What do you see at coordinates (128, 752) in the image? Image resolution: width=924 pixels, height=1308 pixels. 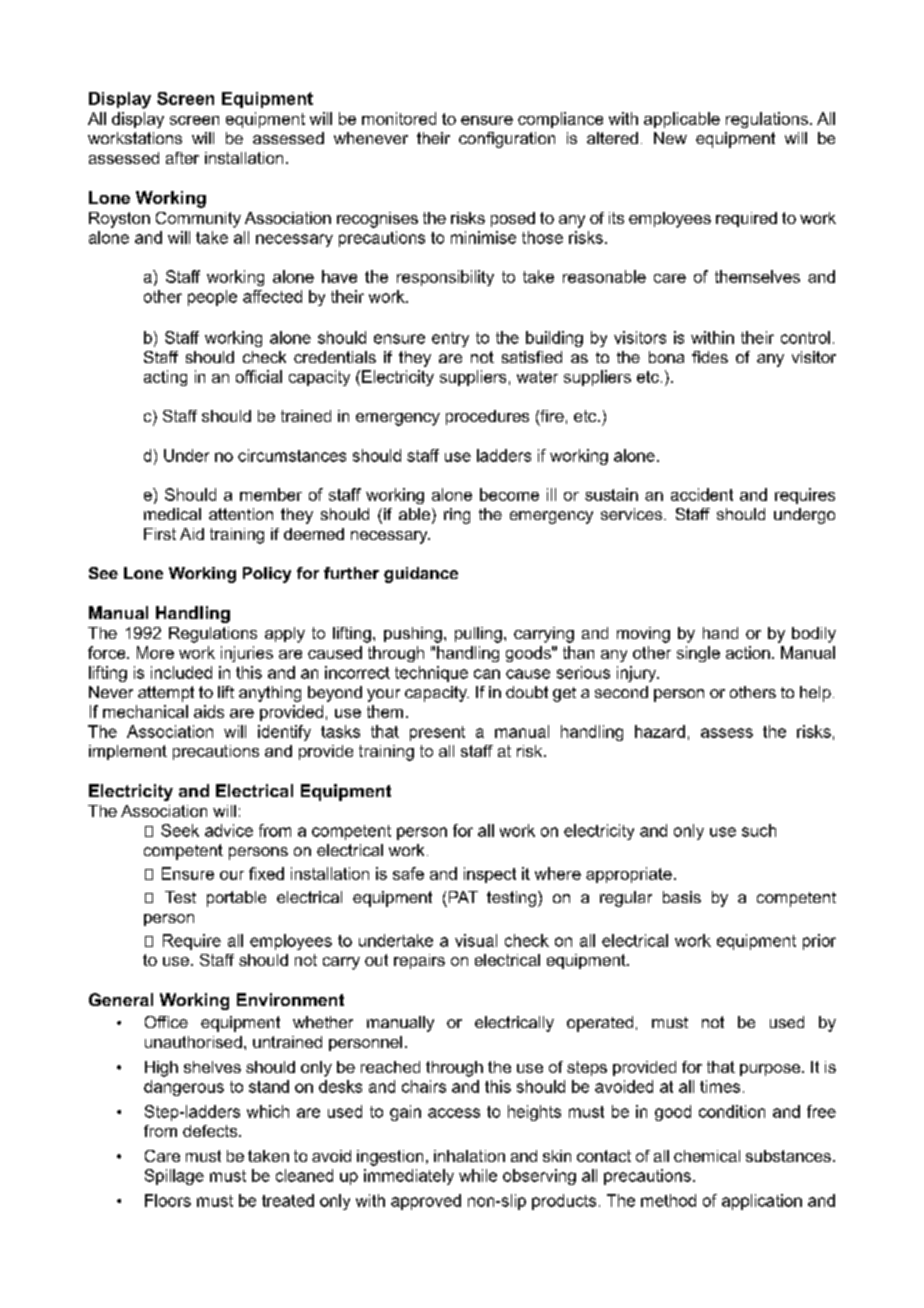 I see `implement` at bounding box center [128, 752].
